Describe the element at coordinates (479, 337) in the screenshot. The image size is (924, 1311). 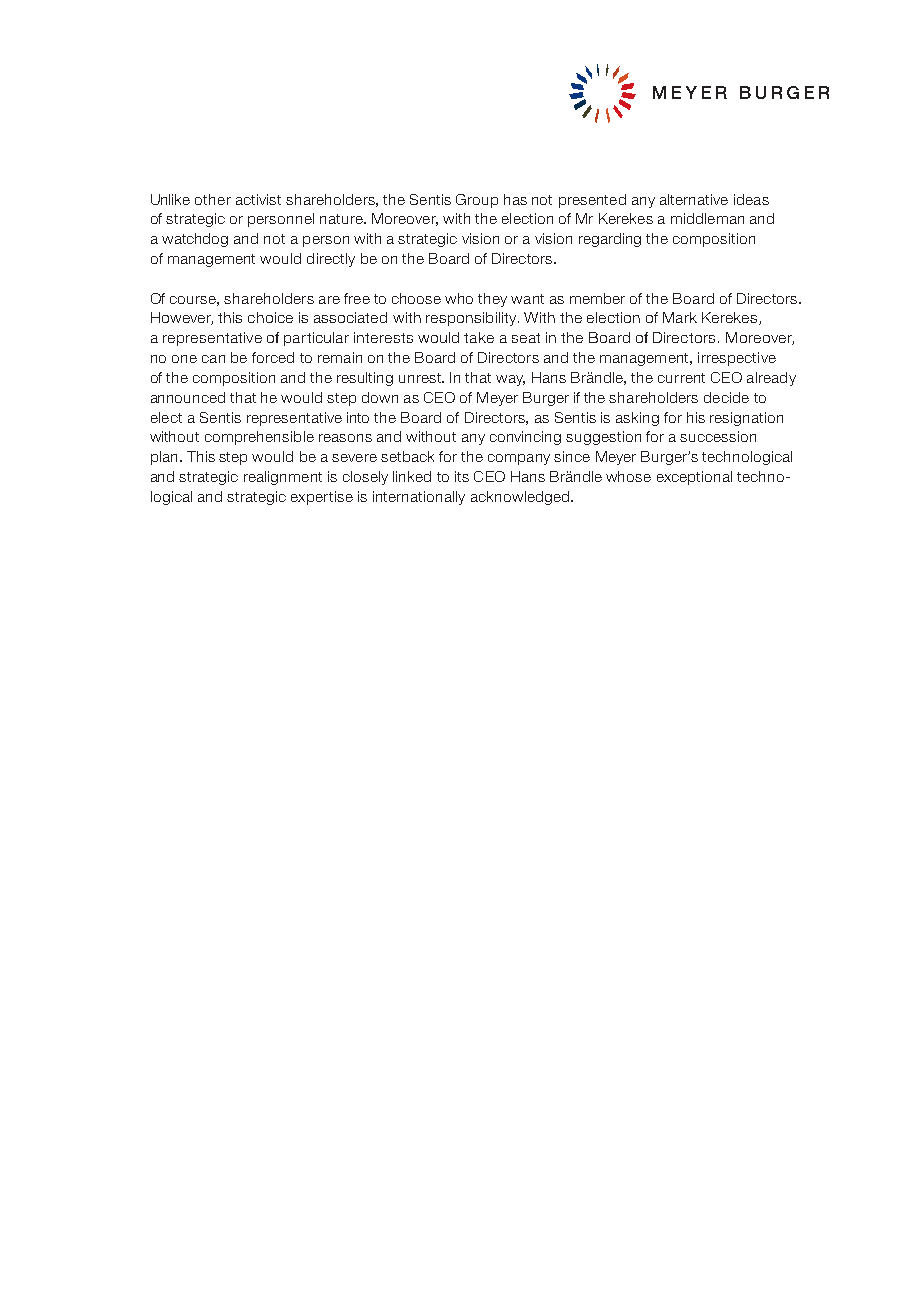
I see `take` at that location.
